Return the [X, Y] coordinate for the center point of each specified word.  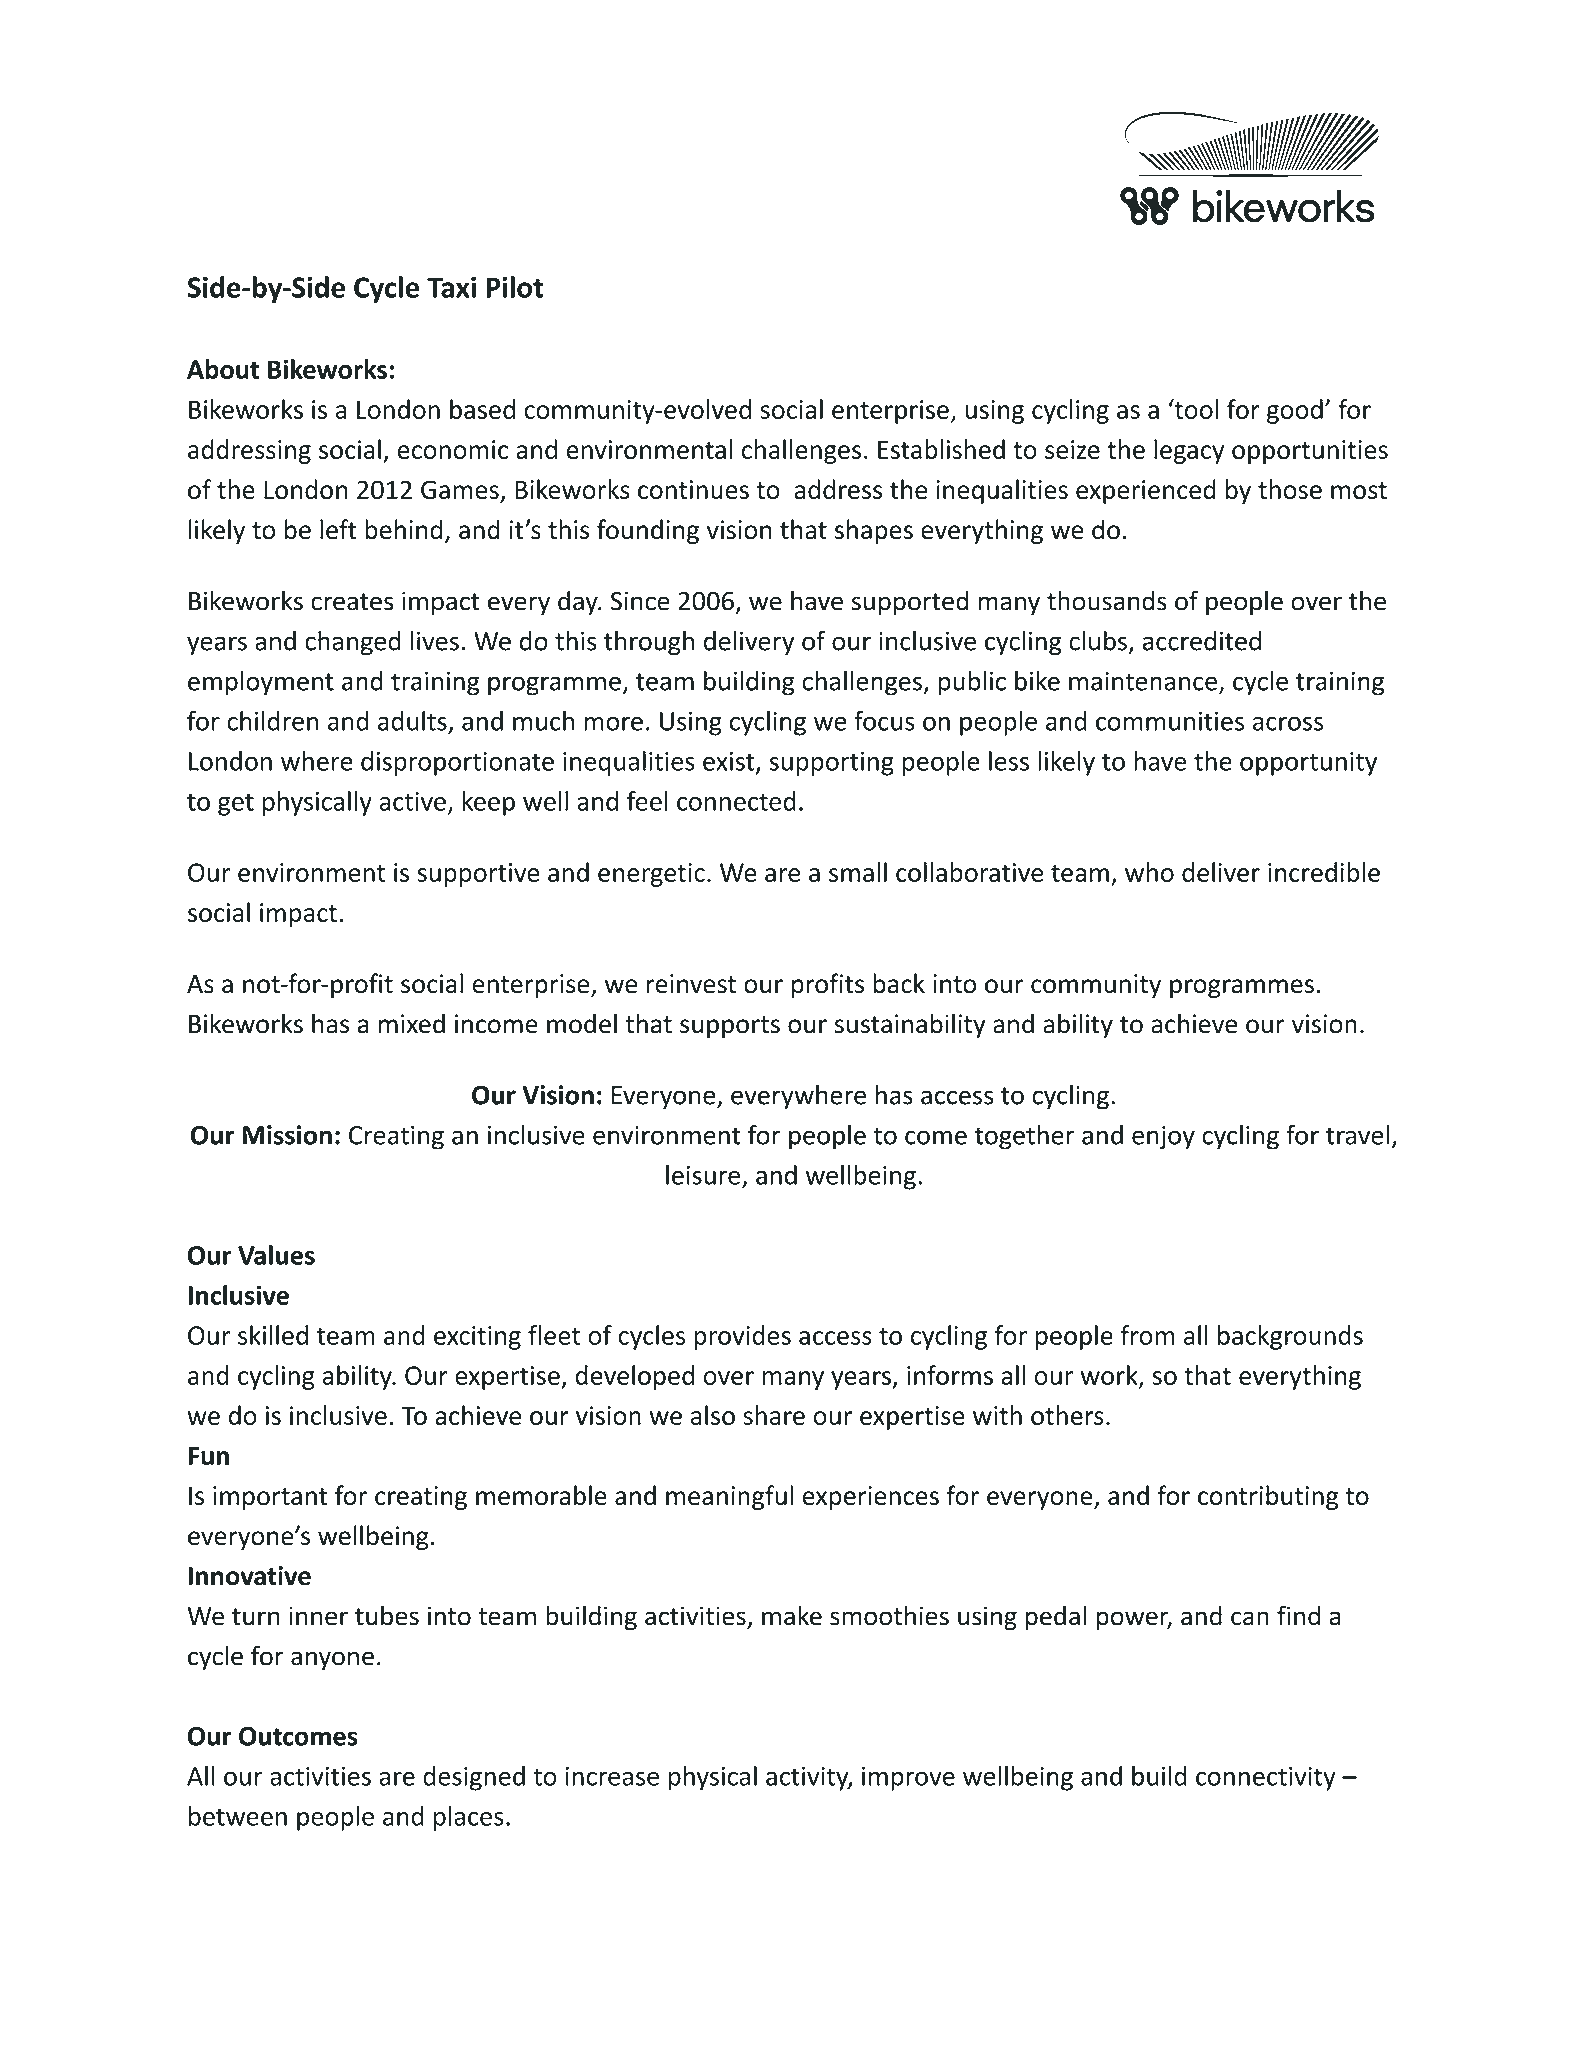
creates [352, 602]
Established [941, 449]
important [270, 1498]
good [1295, 411]
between [238, 1816]
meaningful [729, 1497]
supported [909, 603]
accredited [1202, 641]
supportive [478, 875]
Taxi [451, 287]
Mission [287, 1135]
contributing [1268, 1497]
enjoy [1163, 1137]
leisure [704, 1176]
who [1149, 872]
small [858, 872]
